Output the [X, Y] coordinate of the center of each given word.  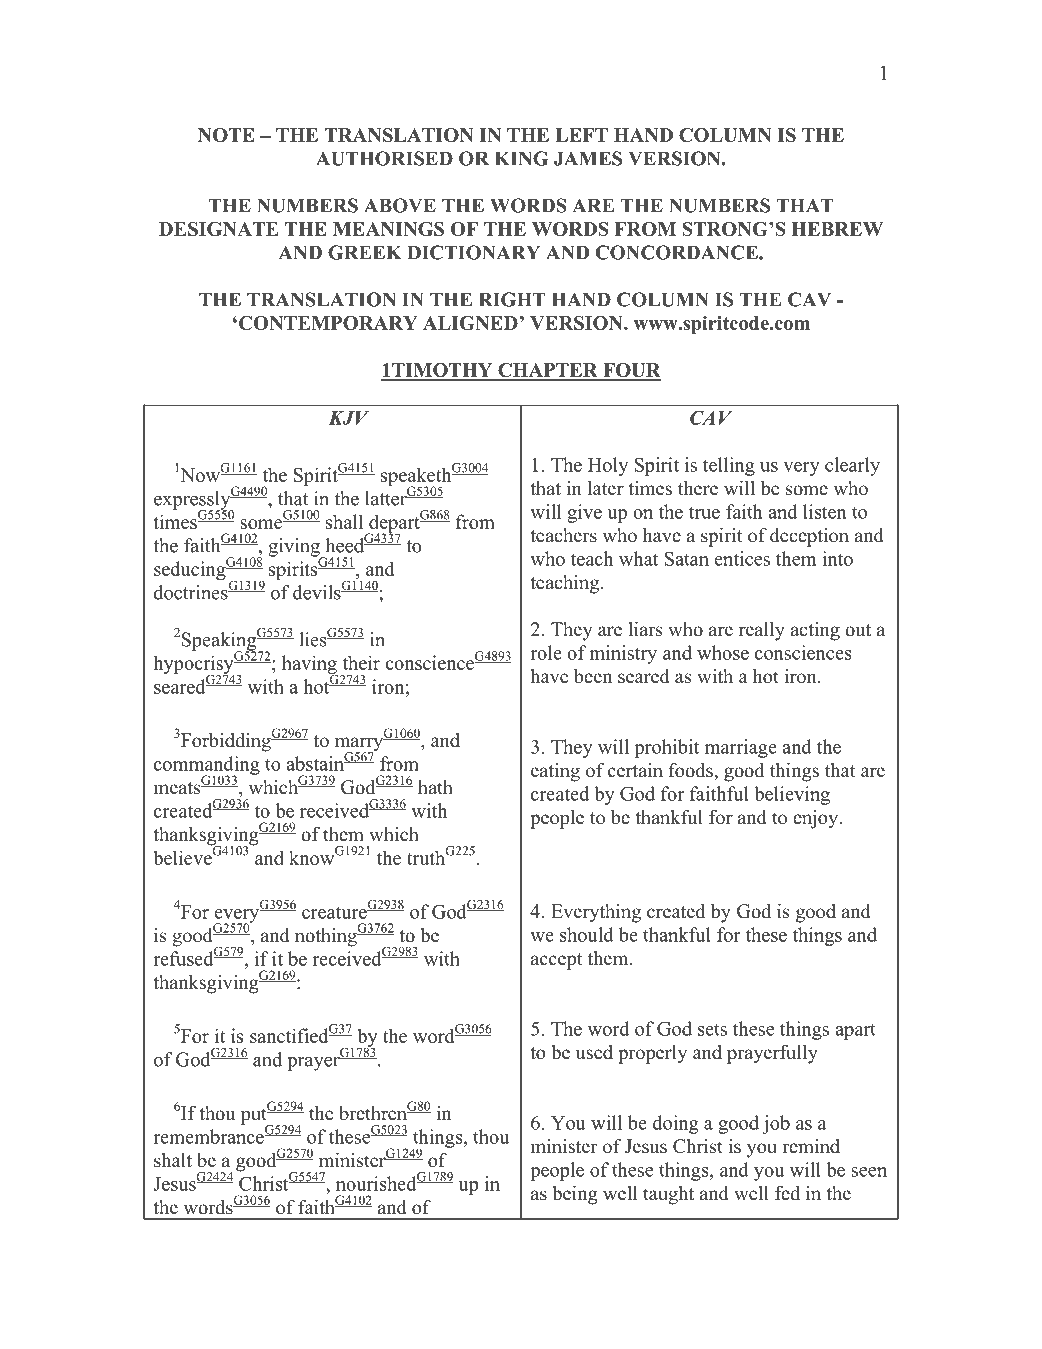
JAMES [588, 158]
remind [811, 1146]
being [575, 1195]
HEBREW [837, 229]
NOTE [226, 135]
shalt [173, 1160]
